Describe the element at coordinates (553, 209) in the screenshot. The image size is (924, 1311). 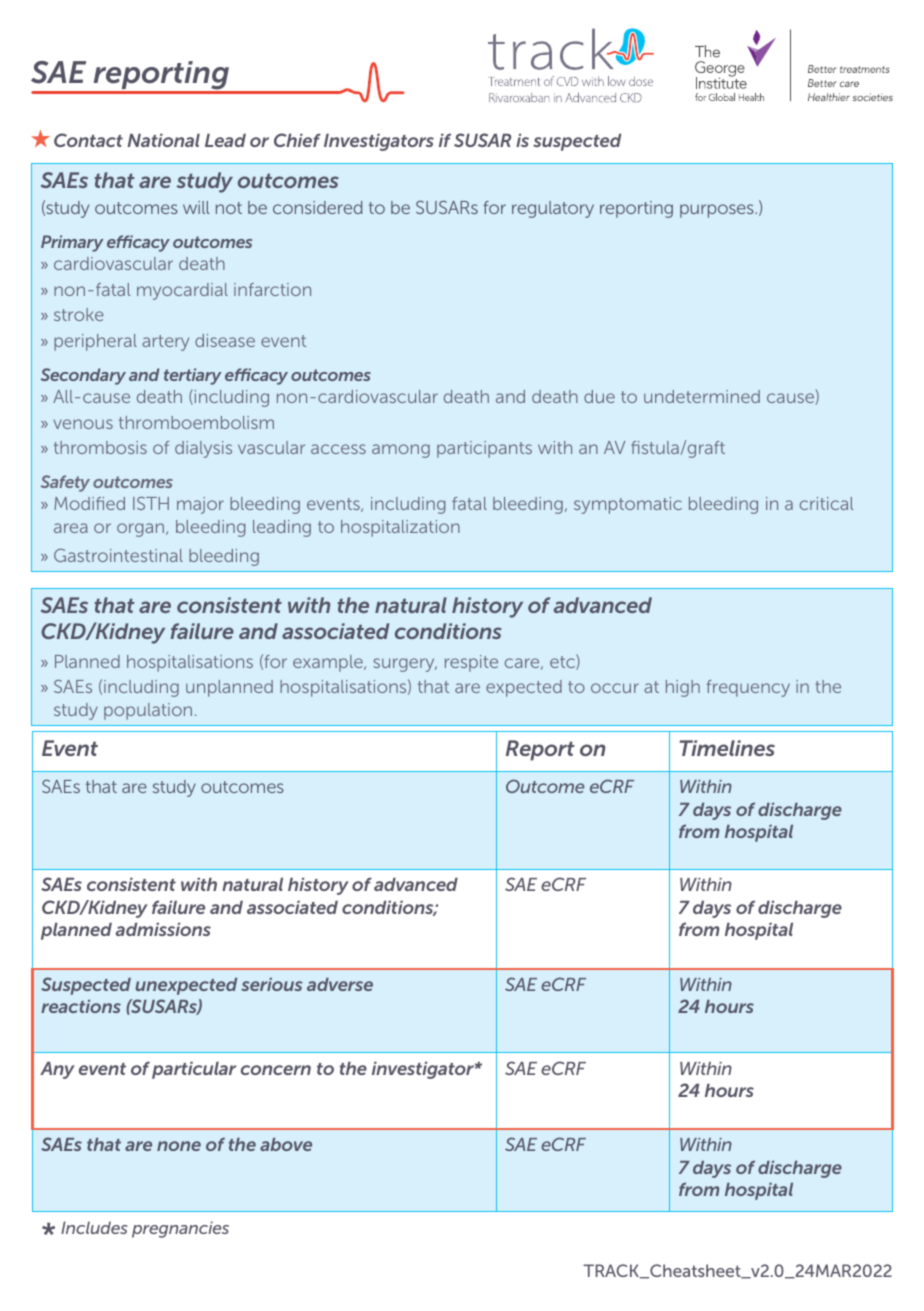
I see `regulatory` at that location.
